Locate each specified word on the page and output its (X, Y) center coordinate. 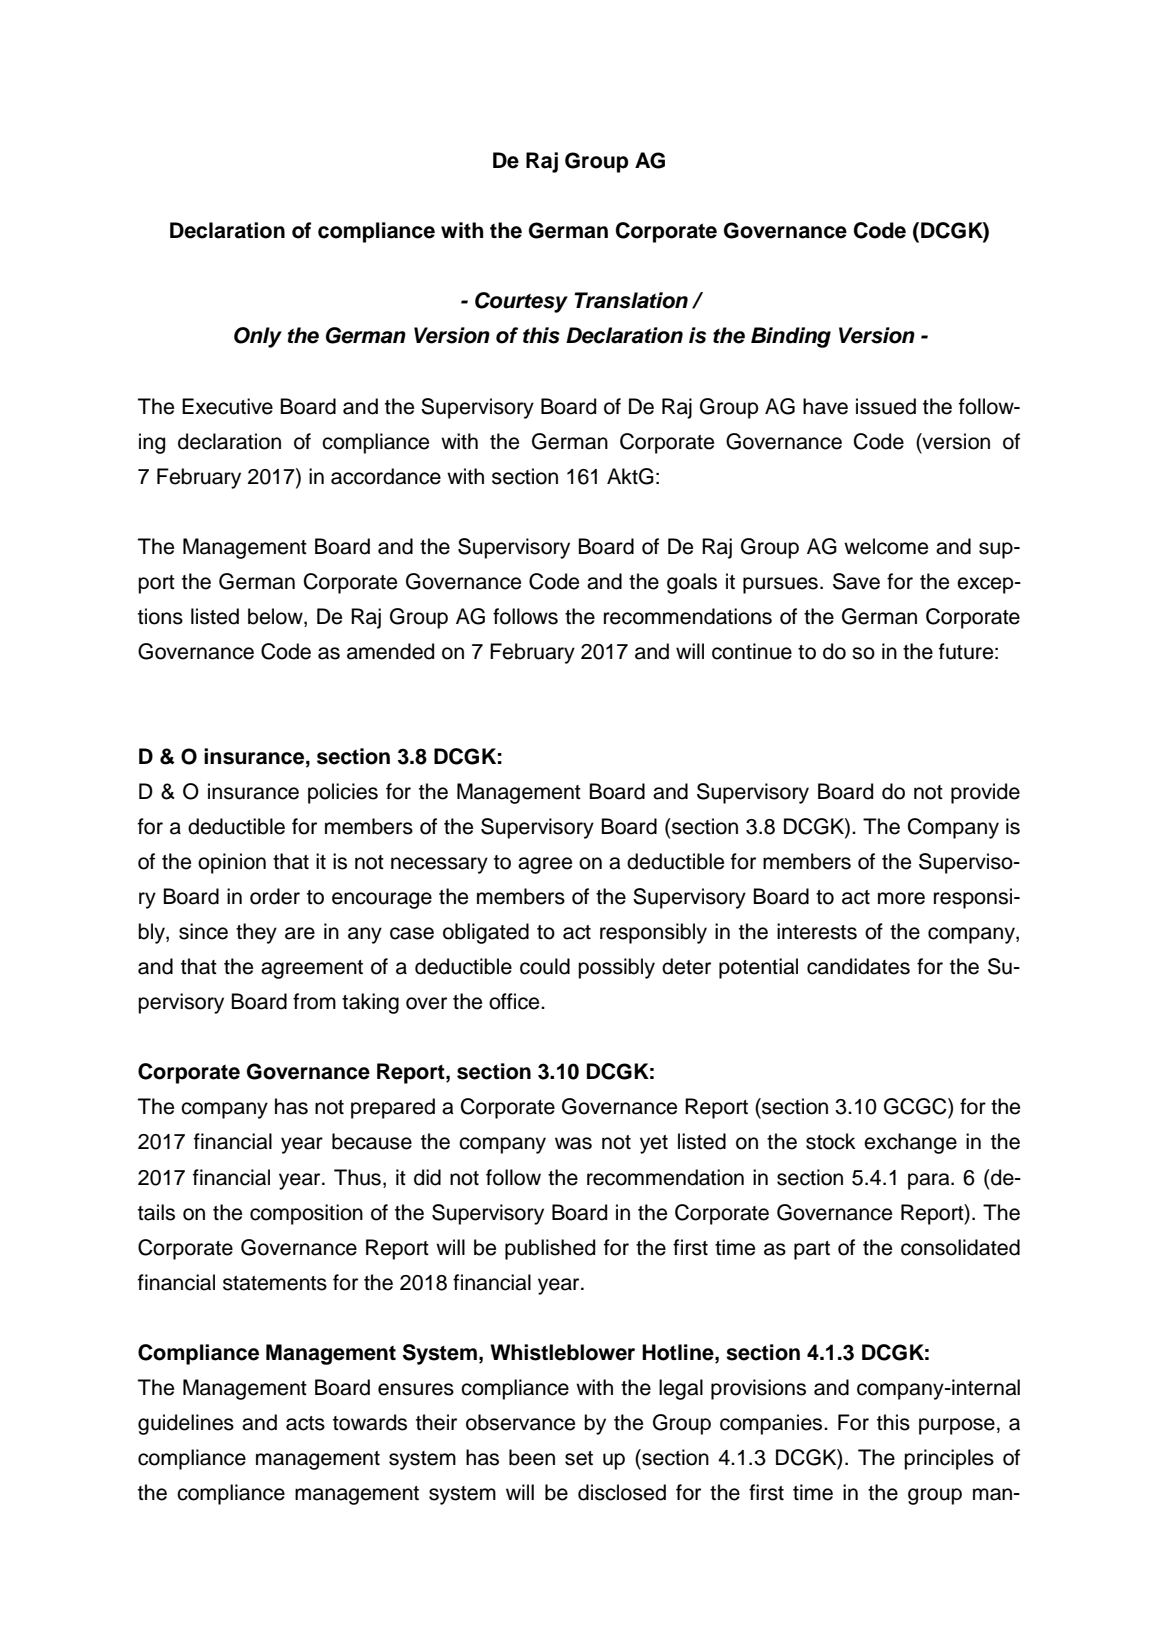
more (901, 898)
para (930, 1181)
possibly (616, 968)
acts (305, 1423)
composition (306, 1214)
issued (886, 406)
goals (692, 583)
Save (856, 581)
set (579, 1458)
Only (258, 337)
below (276, 617)
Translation (631, 300)
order (275, 896)
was (573, 1143)
